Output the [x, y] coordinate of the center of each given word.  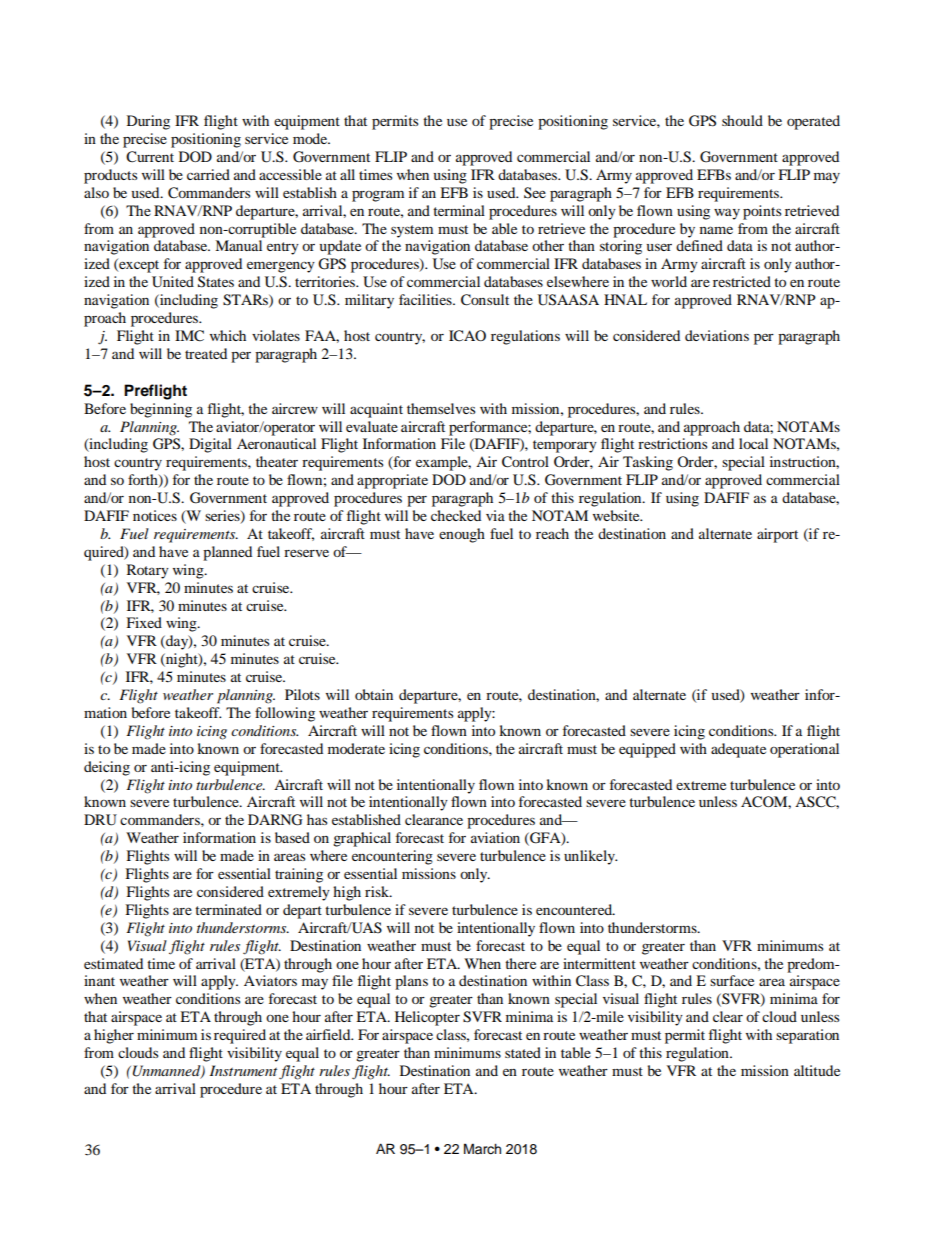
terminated [228, 909]
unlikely [590, 857]
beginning [161, 410]
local [753, 443]
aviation [495, 837]
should [742, 120]
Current [150, 157]
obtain [374, 694]
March [482, 1149]
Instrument [243, 1070]
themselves [441, 408]
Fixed [144, 622]
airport [777, 535]
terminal [459, 210]
